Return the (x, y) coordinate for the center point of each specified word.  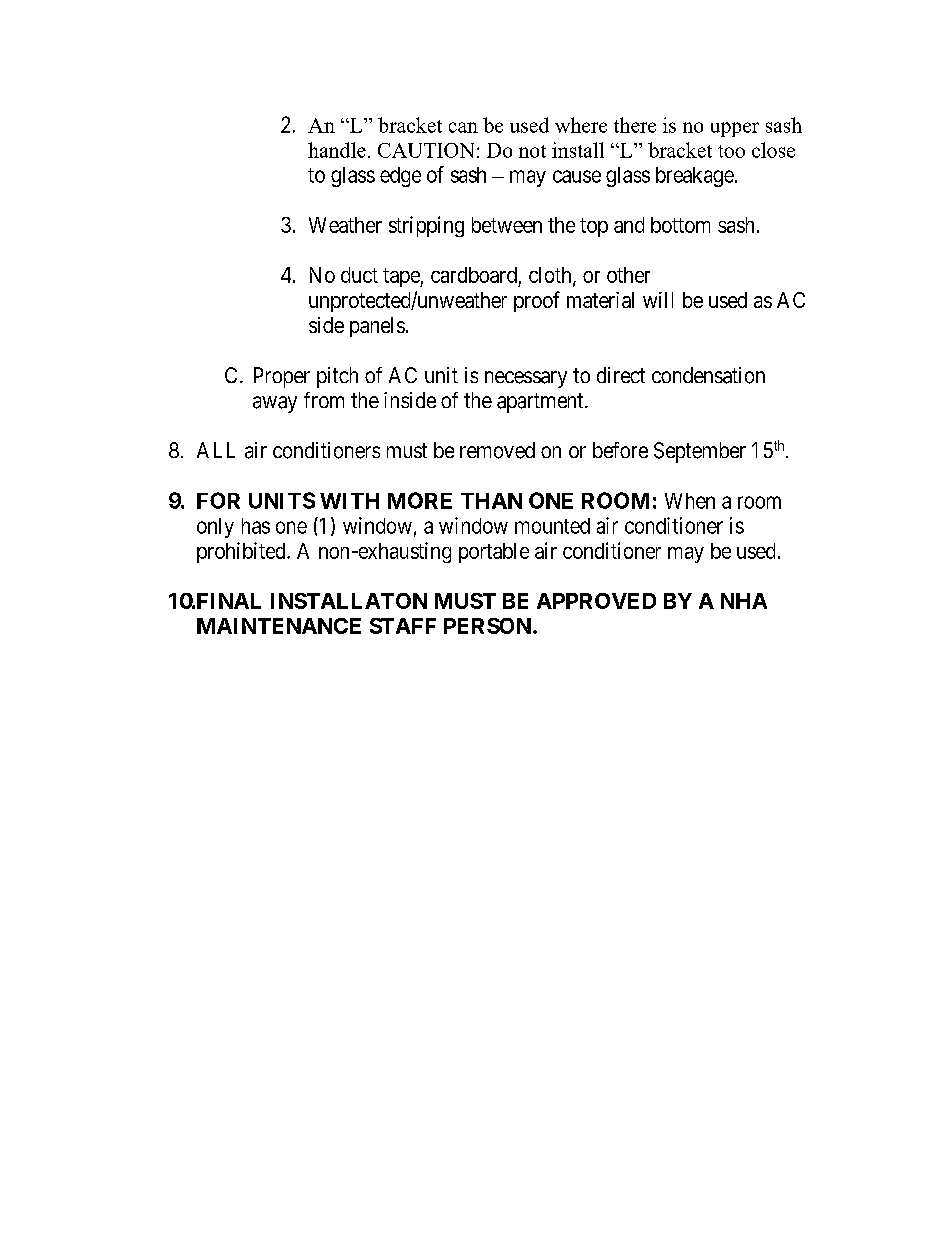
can (463, 127)
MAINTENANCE (279, 626)
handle (337, 150)
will (658, 300)
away (275, 404)
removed (497, 450)
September (700, 452)
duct (359, 275)
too (731, 151)
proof (537, 301)
